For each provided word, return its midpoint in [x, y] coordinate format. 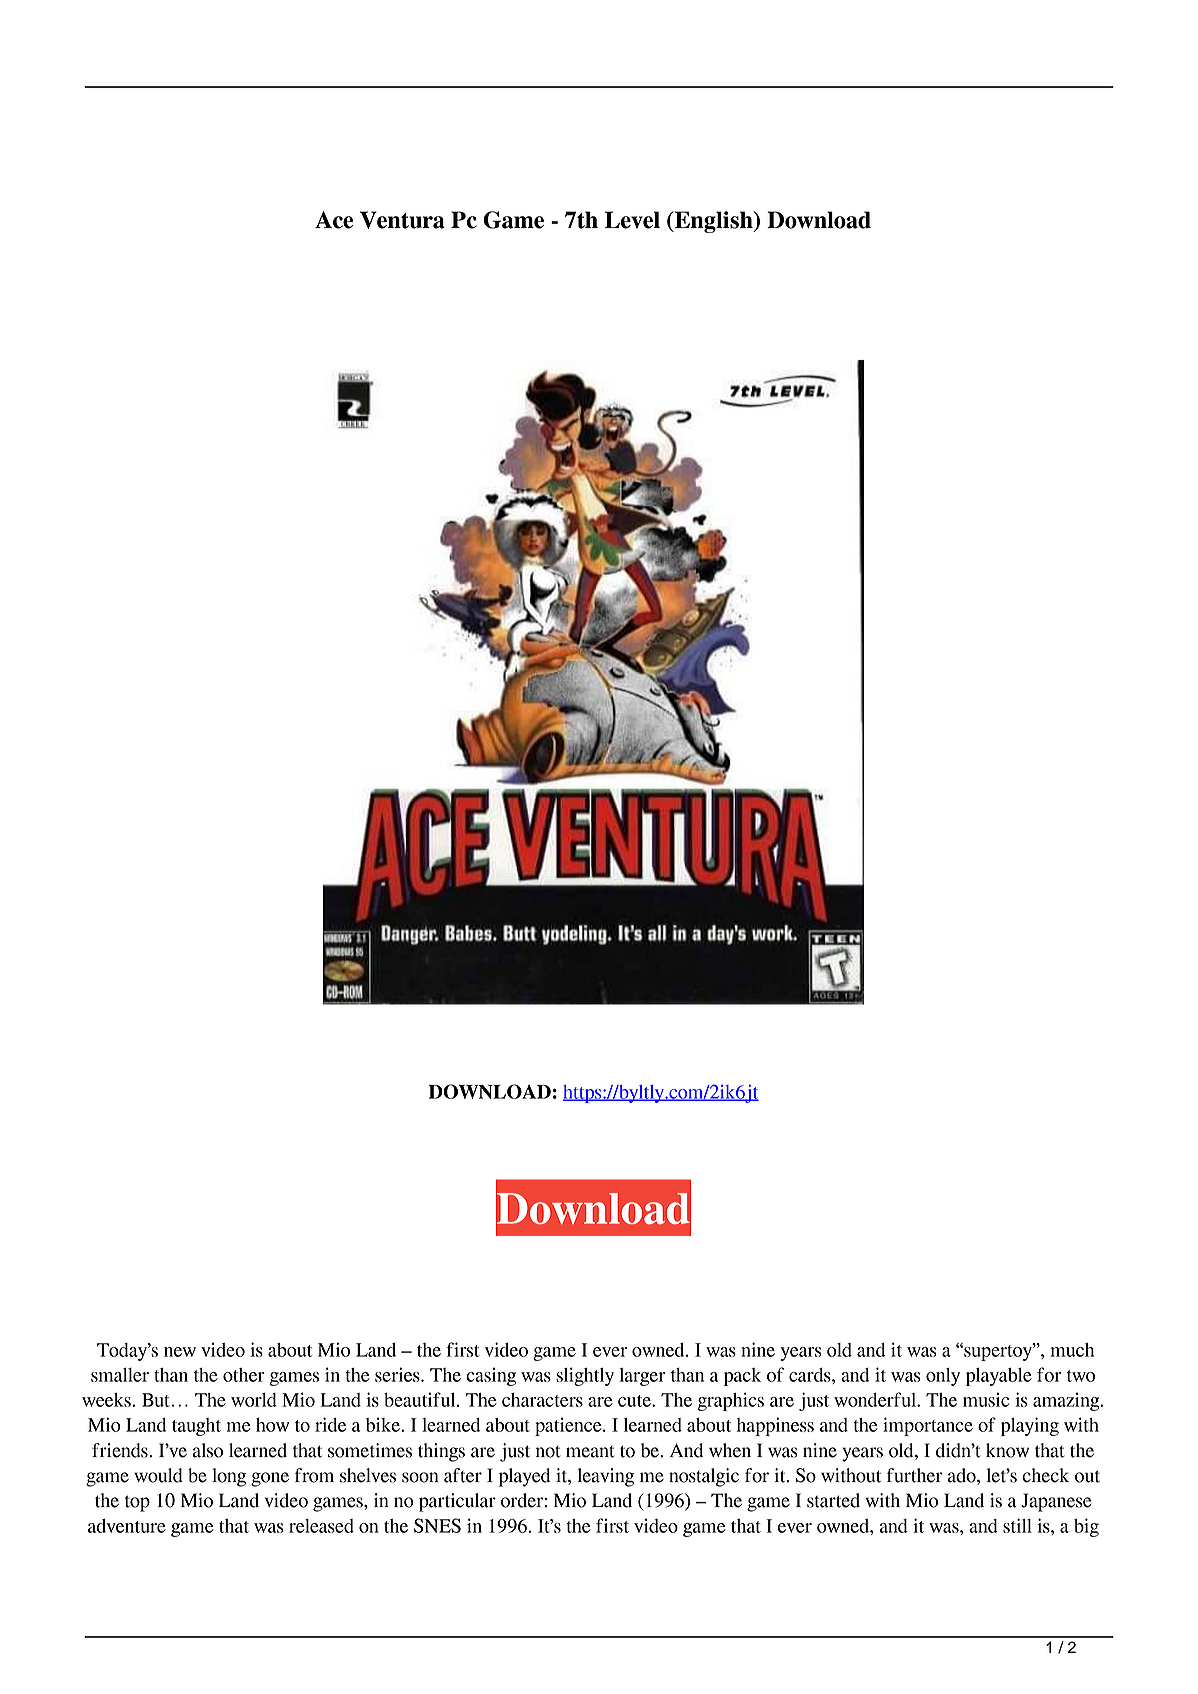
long [229, 1477]
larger [642, 1377]
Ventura [402, 220]
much [1072, 1350]
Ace [334, 220]
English [713, 222]
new [180, 1352]
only [943, 1377]
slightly [585, 1376]
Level [632, 220]
